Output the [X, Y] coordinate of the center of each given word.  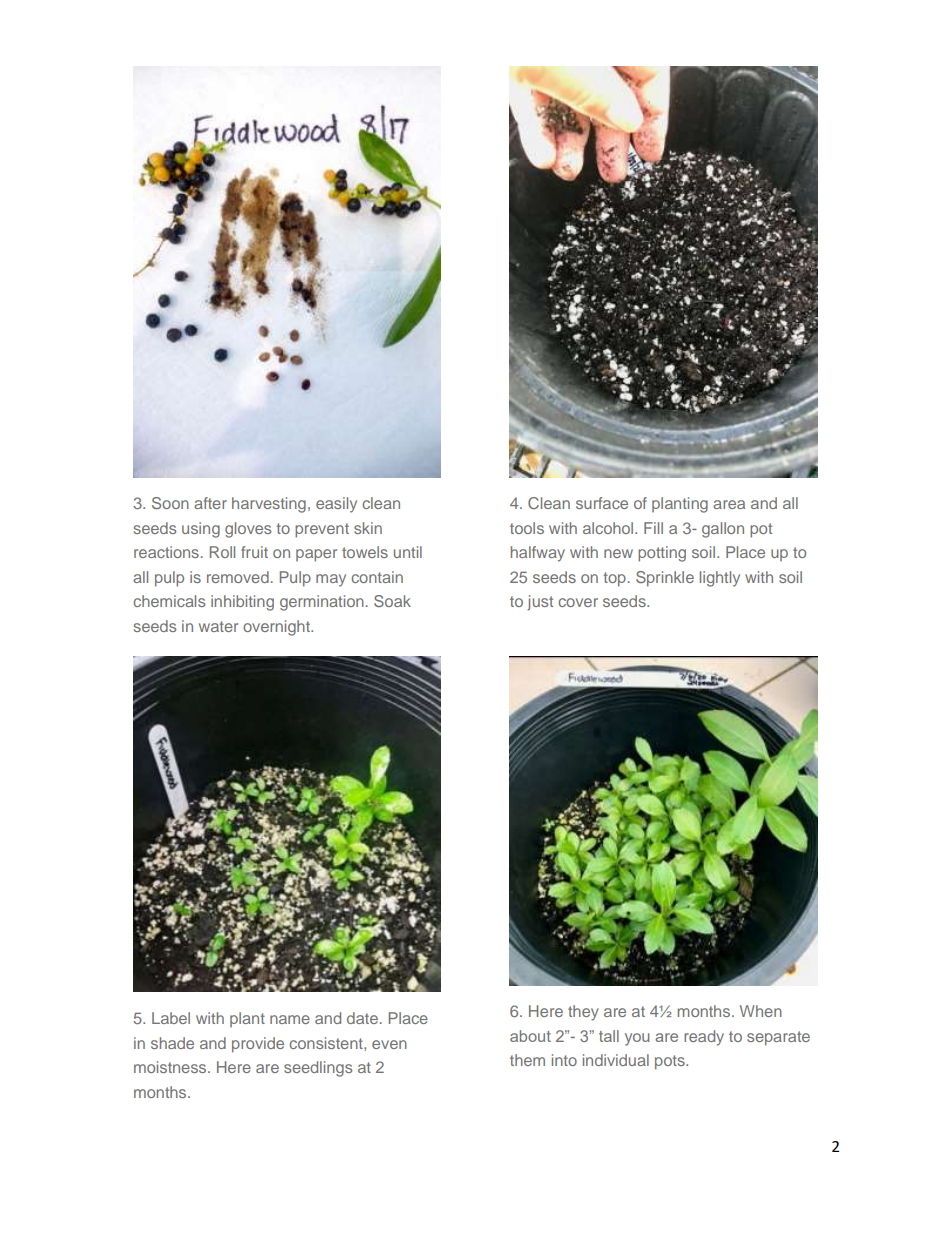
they [583, 1013]
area [729, 504]
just [540, 603]
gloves [248, 530]
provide [258, 1045]
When [761, 1011]
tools [527, 528]
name [290, 1019]
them [527, 1060]
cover [578, 602]
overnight [277, 628]
